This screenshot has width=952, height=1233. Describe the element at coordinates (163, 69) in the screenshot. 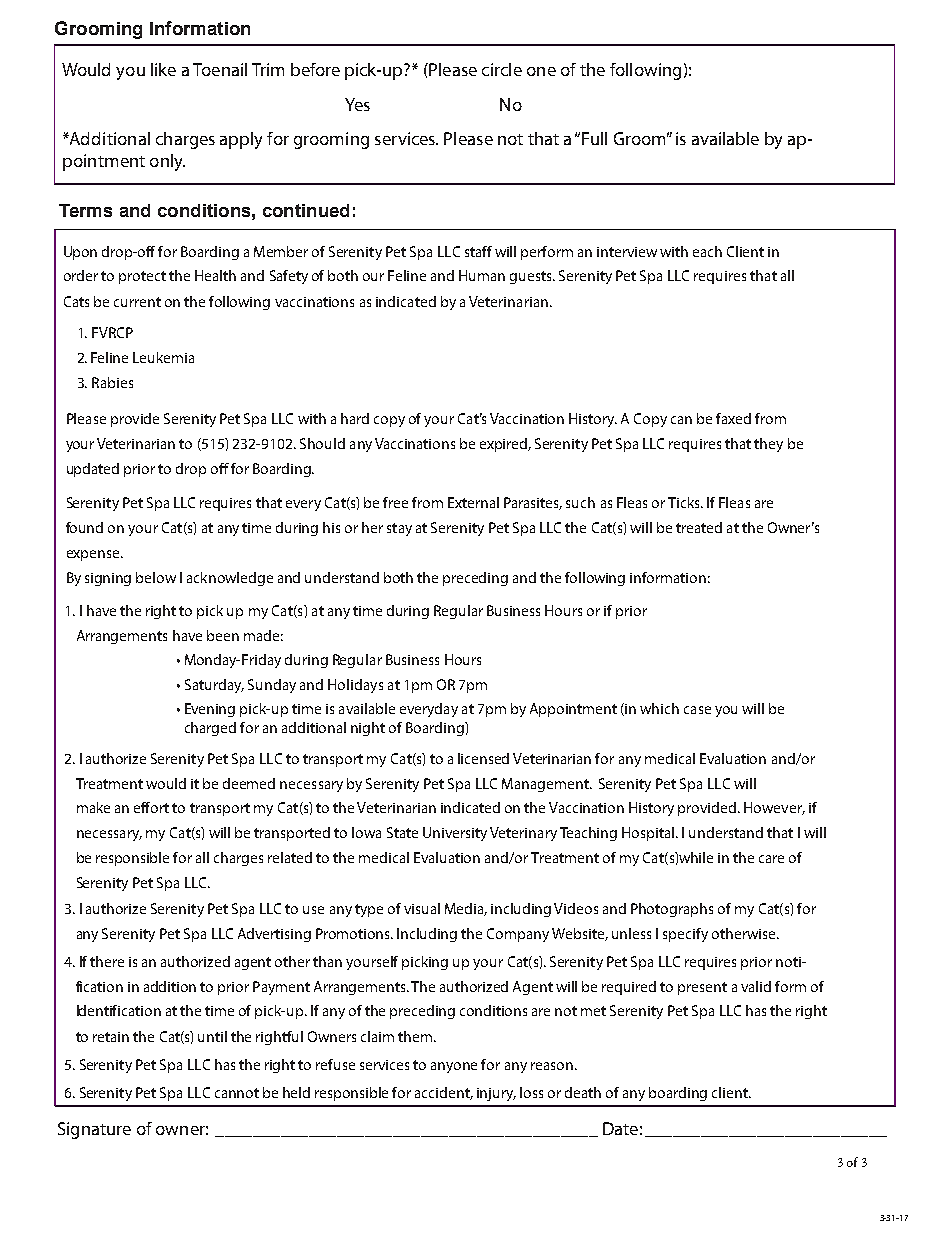

I see `like` at that location.
